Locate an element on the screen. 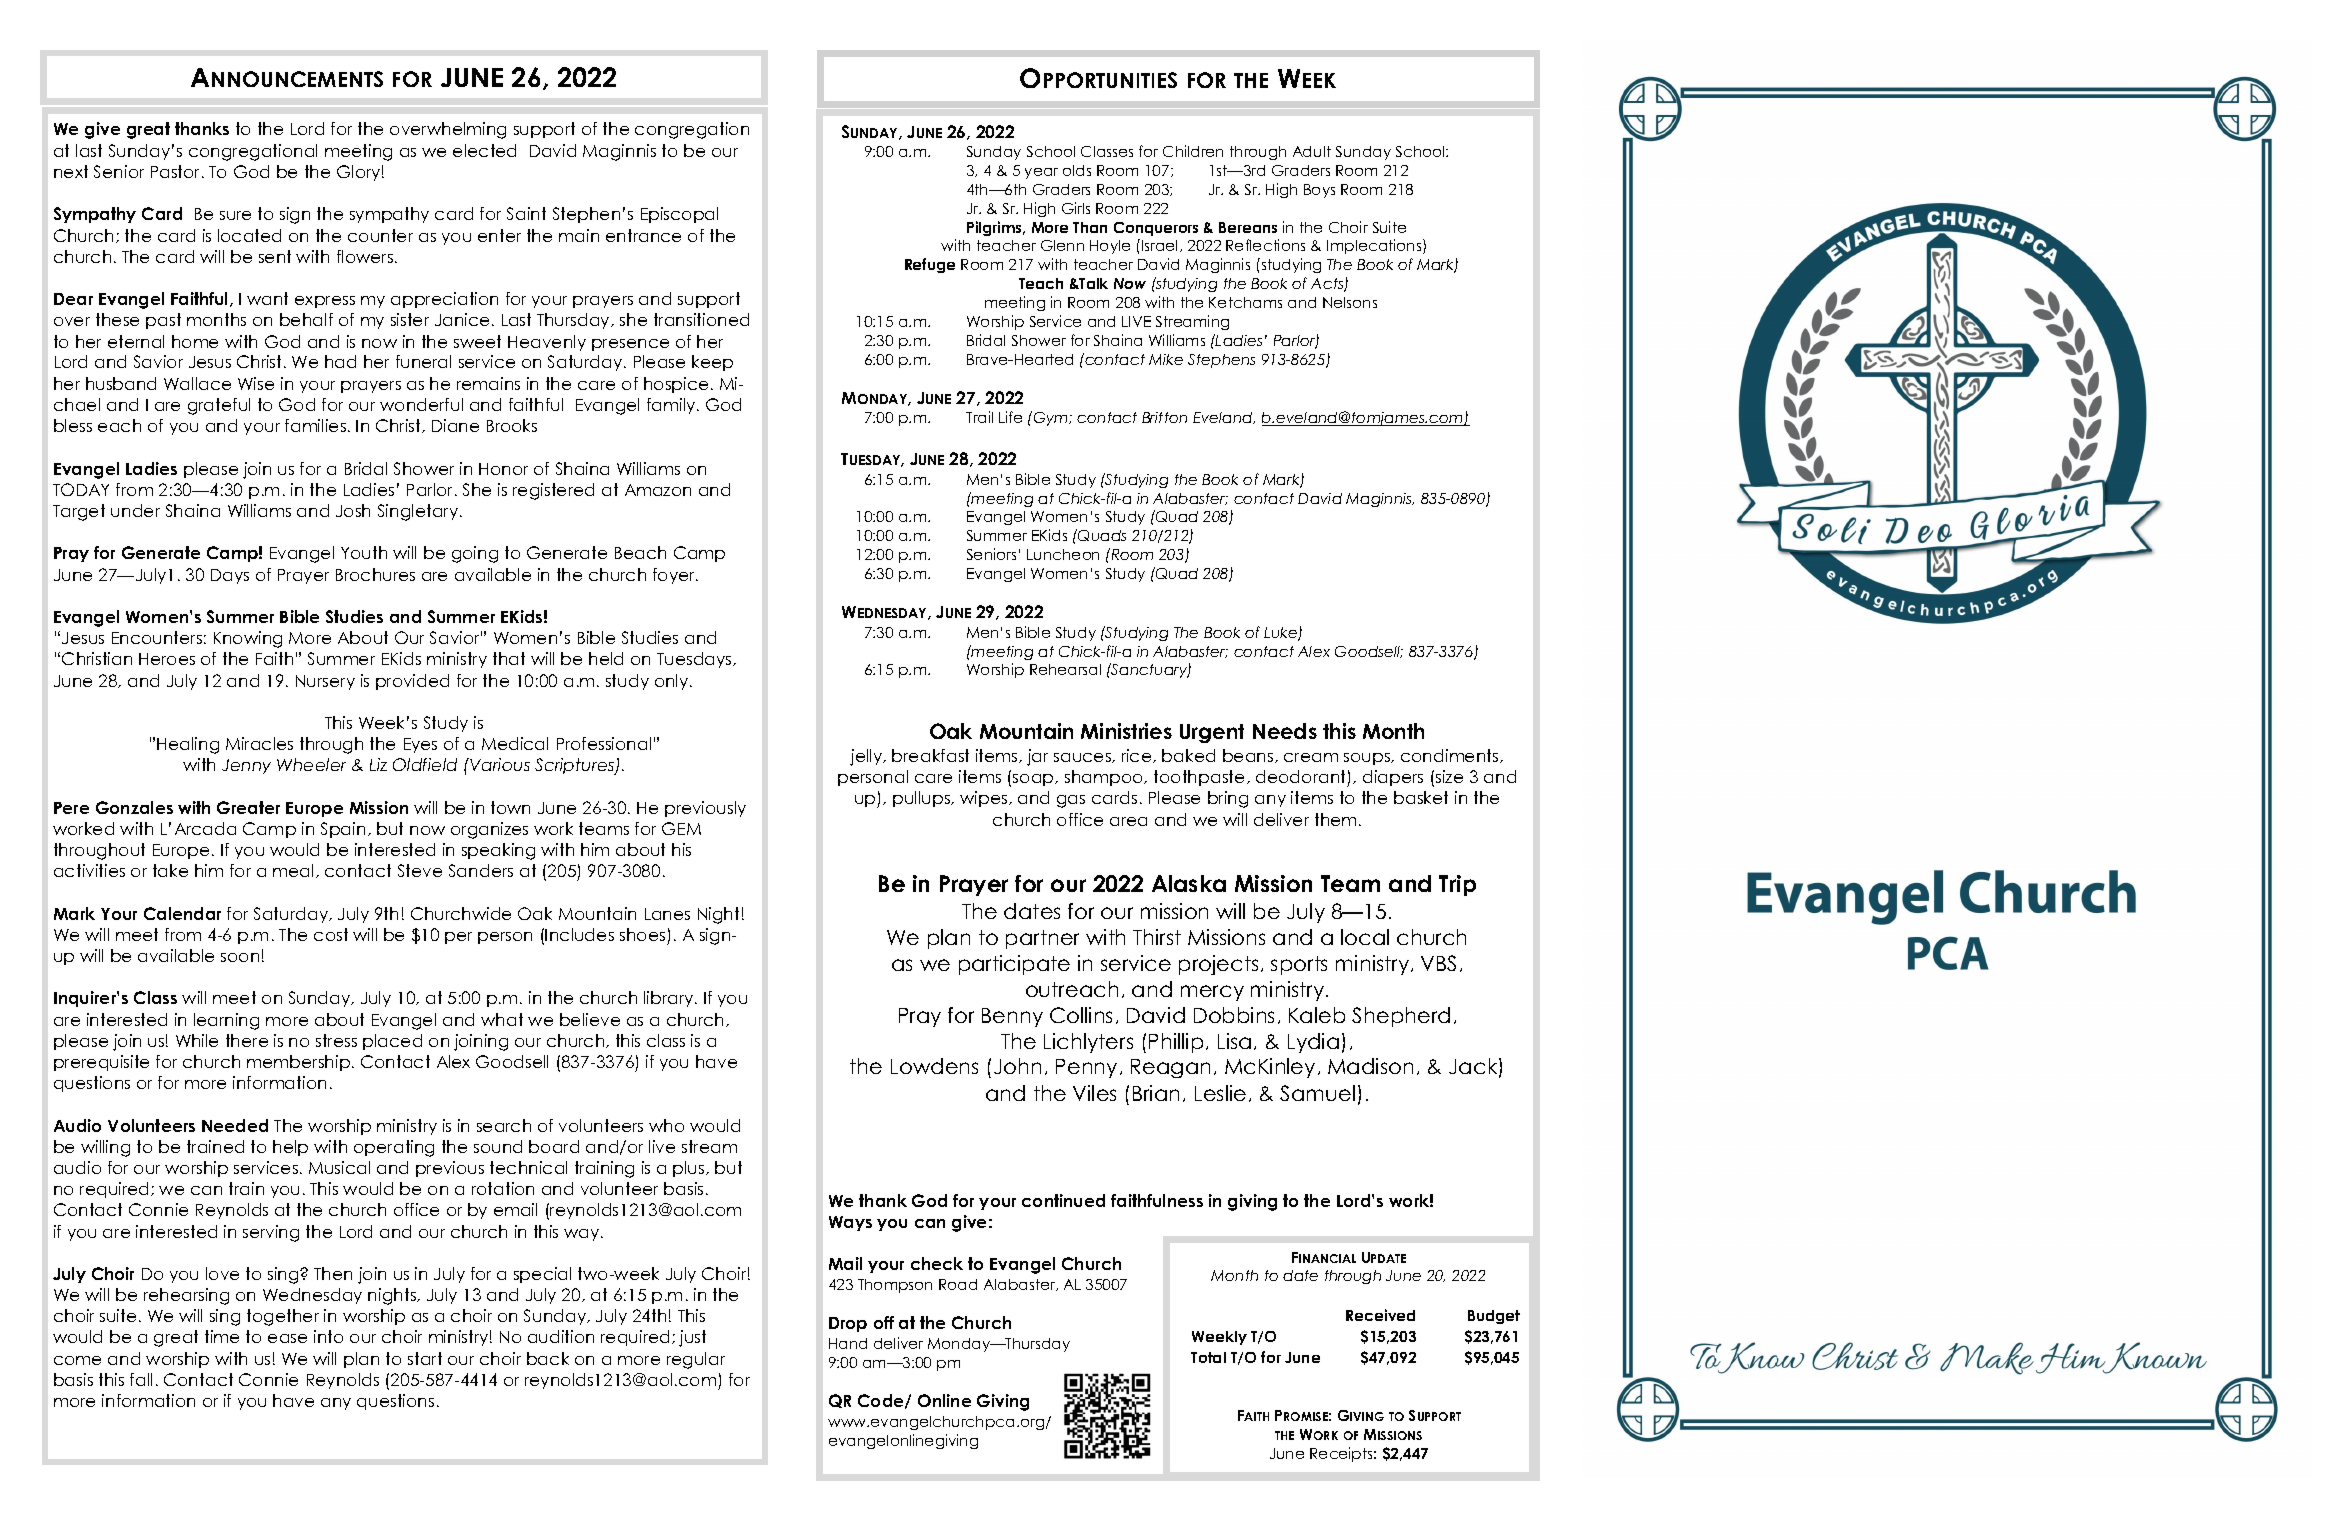 The image size is (2350, 1521). Hand is located at coordinates (848, 1343).
